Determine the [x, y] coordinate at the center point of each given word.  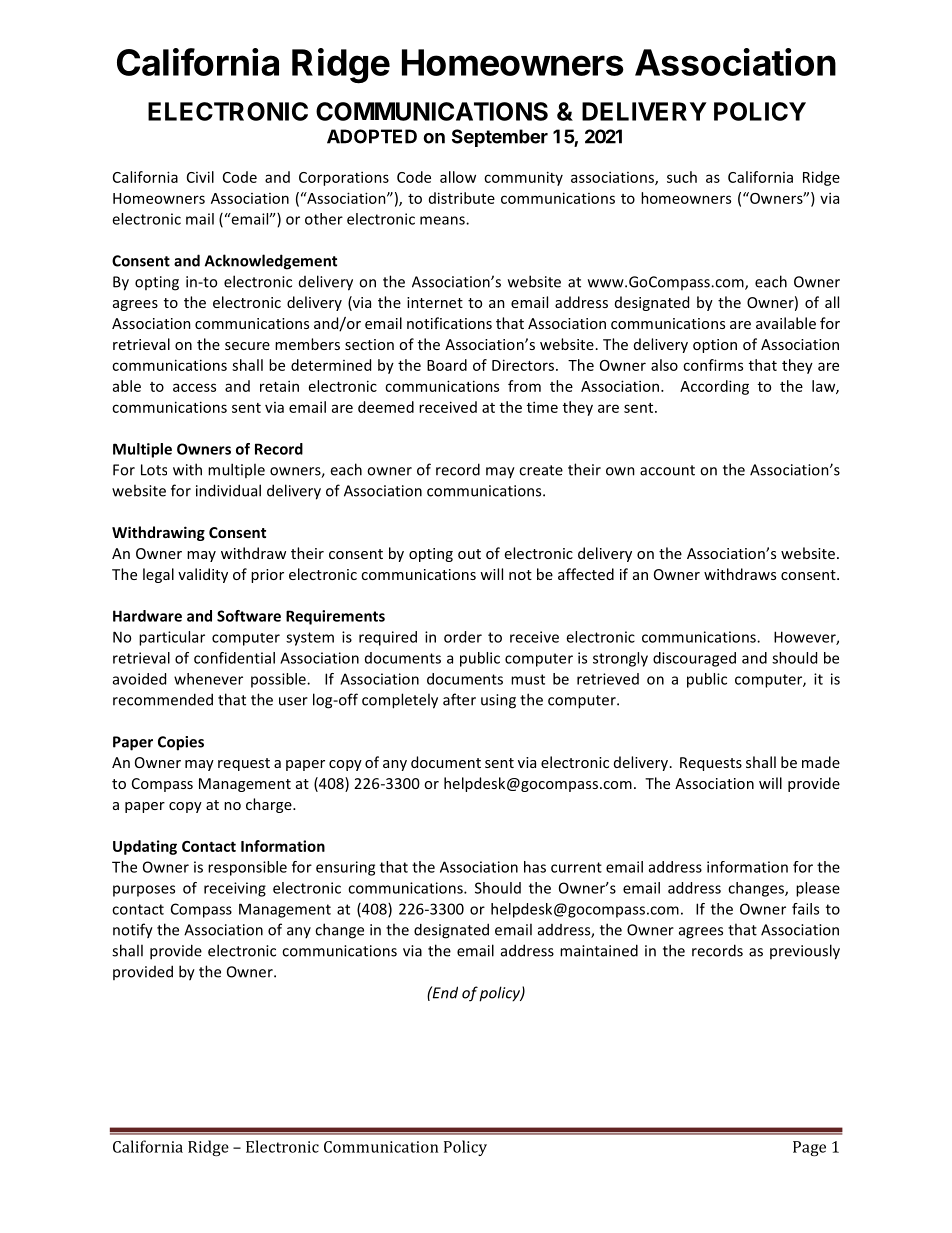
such [682, 177]
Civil [200, 177]
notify [133, 931]
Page [809, 1148]
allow [458, 177]
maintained [599, 950]
